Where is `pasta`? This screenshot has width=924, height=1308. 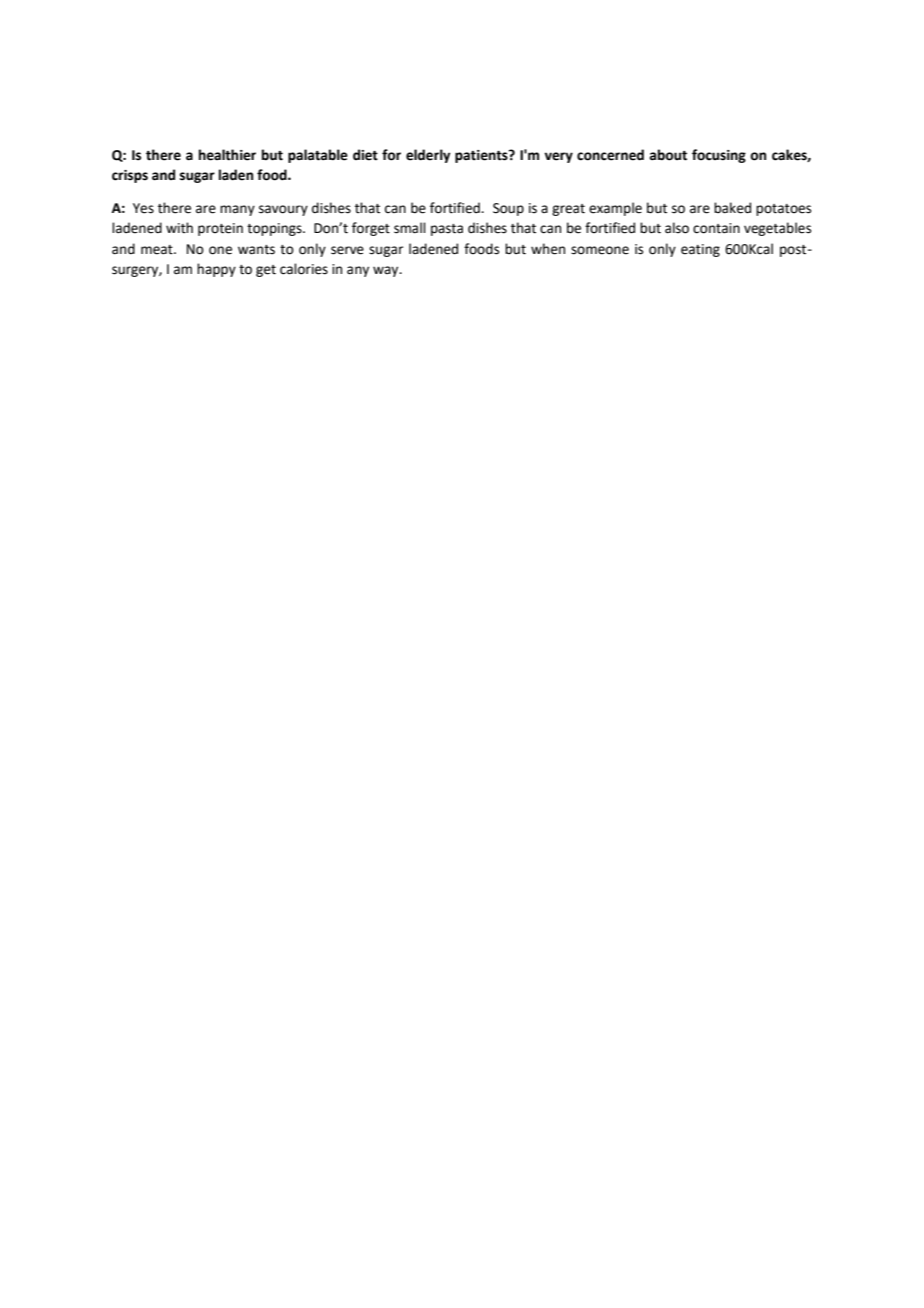 pasta is located at coordinates (447, 230).
